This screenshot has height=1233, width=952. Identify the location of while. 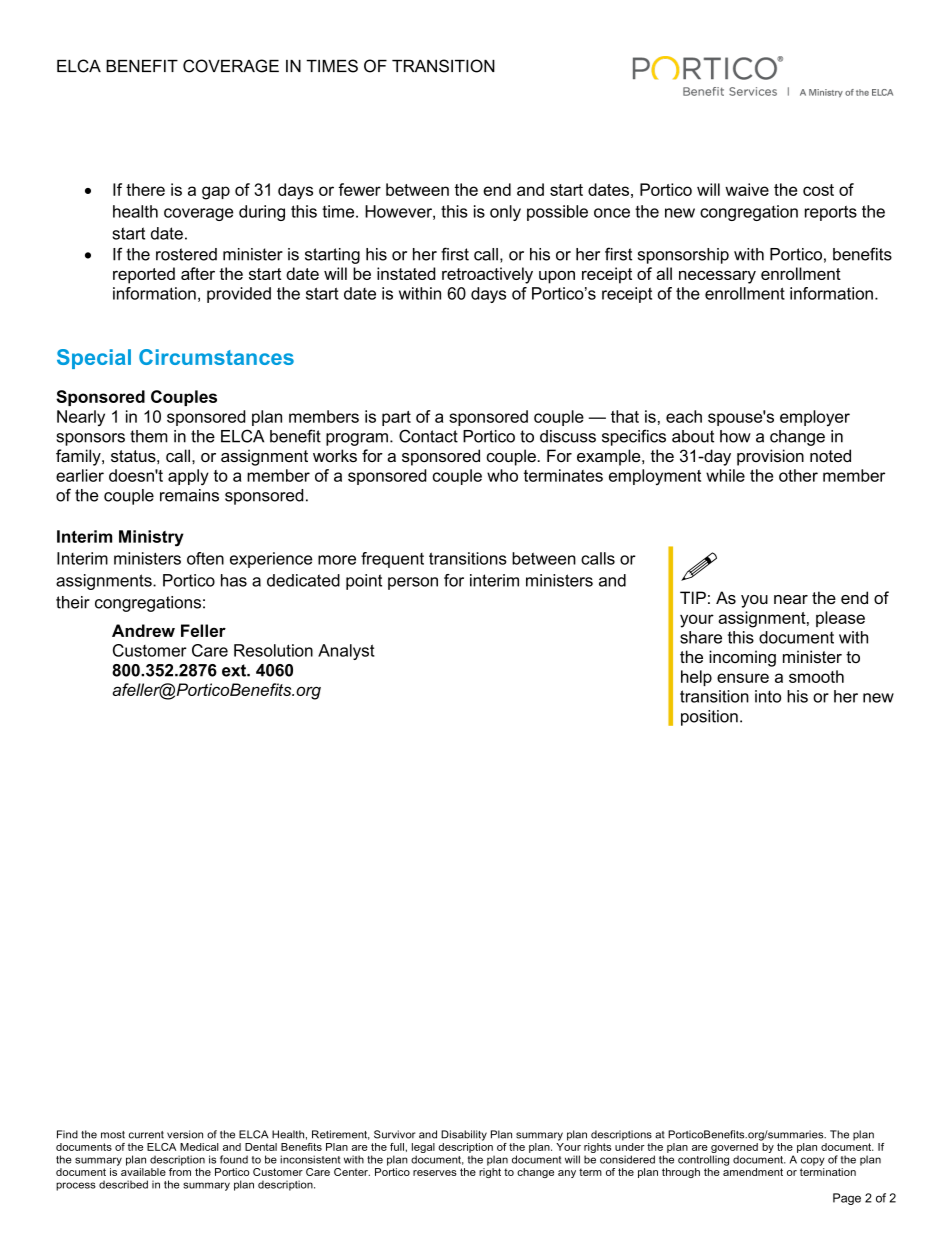
(725, 475).
